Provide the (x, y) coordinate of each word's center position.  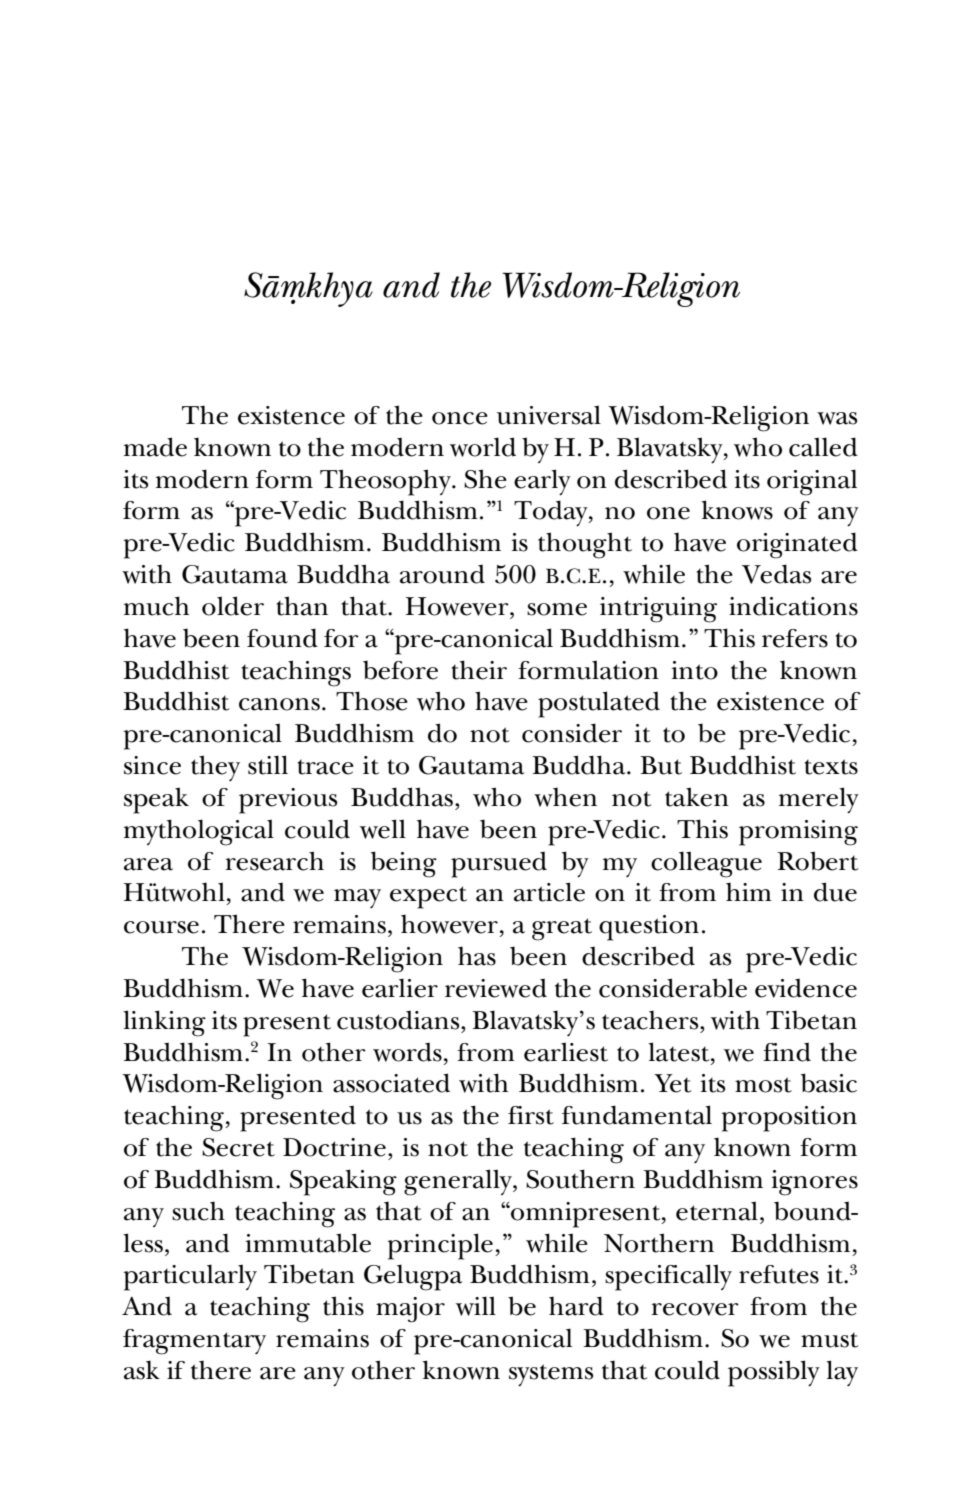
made (155, 447)
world (483, 447)
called (823, 447)
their (479, 670)
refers (795, 638)
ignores (814, 1183)
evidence (806, 988)
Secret (238, 1147)
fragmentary (194, 1342)
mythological (199, 832)
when (565, 797)
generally (459, 1182)
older (233, 606)
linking (164, 1023)
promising (798, 833)
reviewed (496, 988)
